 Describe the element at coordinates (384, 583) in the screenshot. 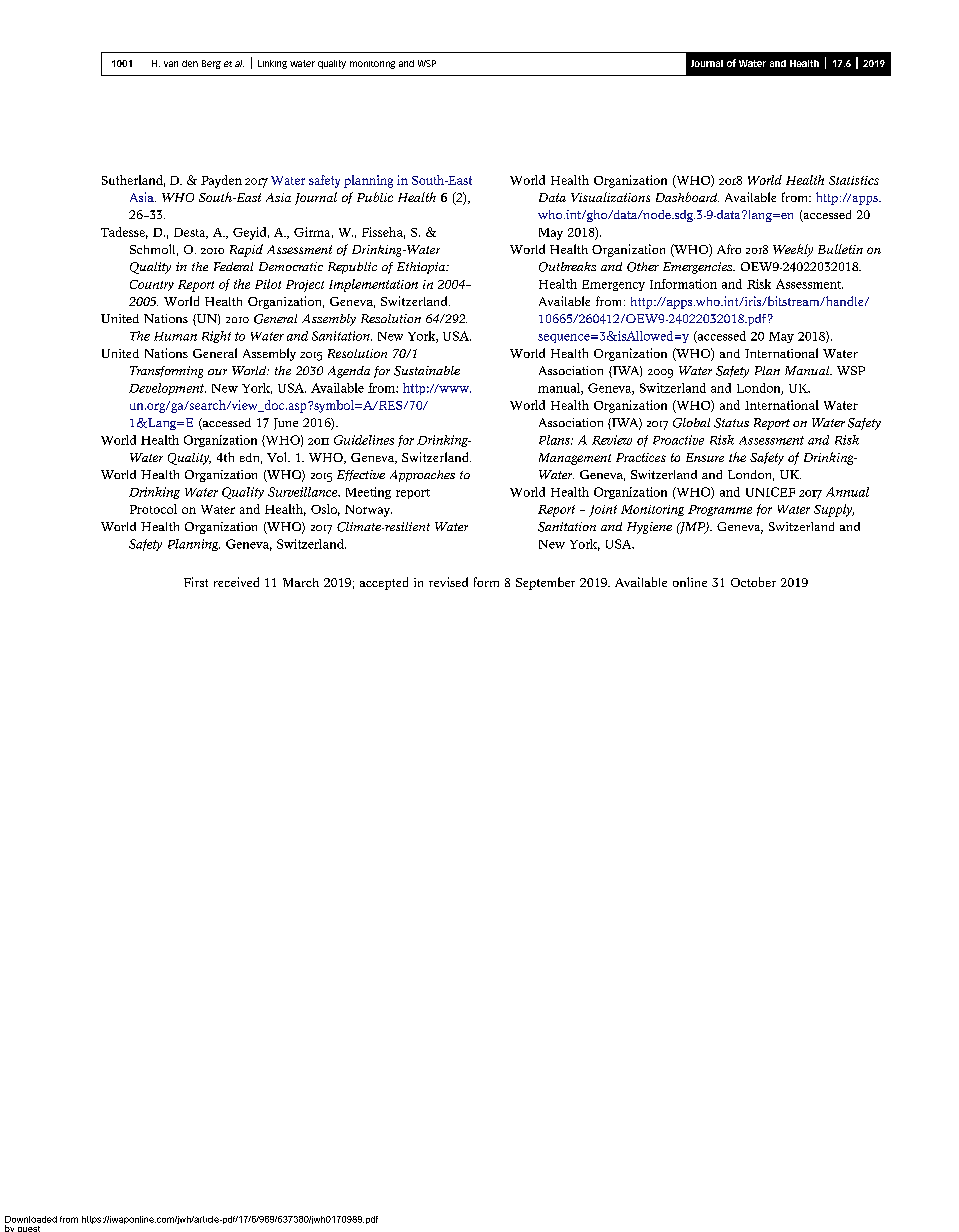

I see `accepted` at that location.
